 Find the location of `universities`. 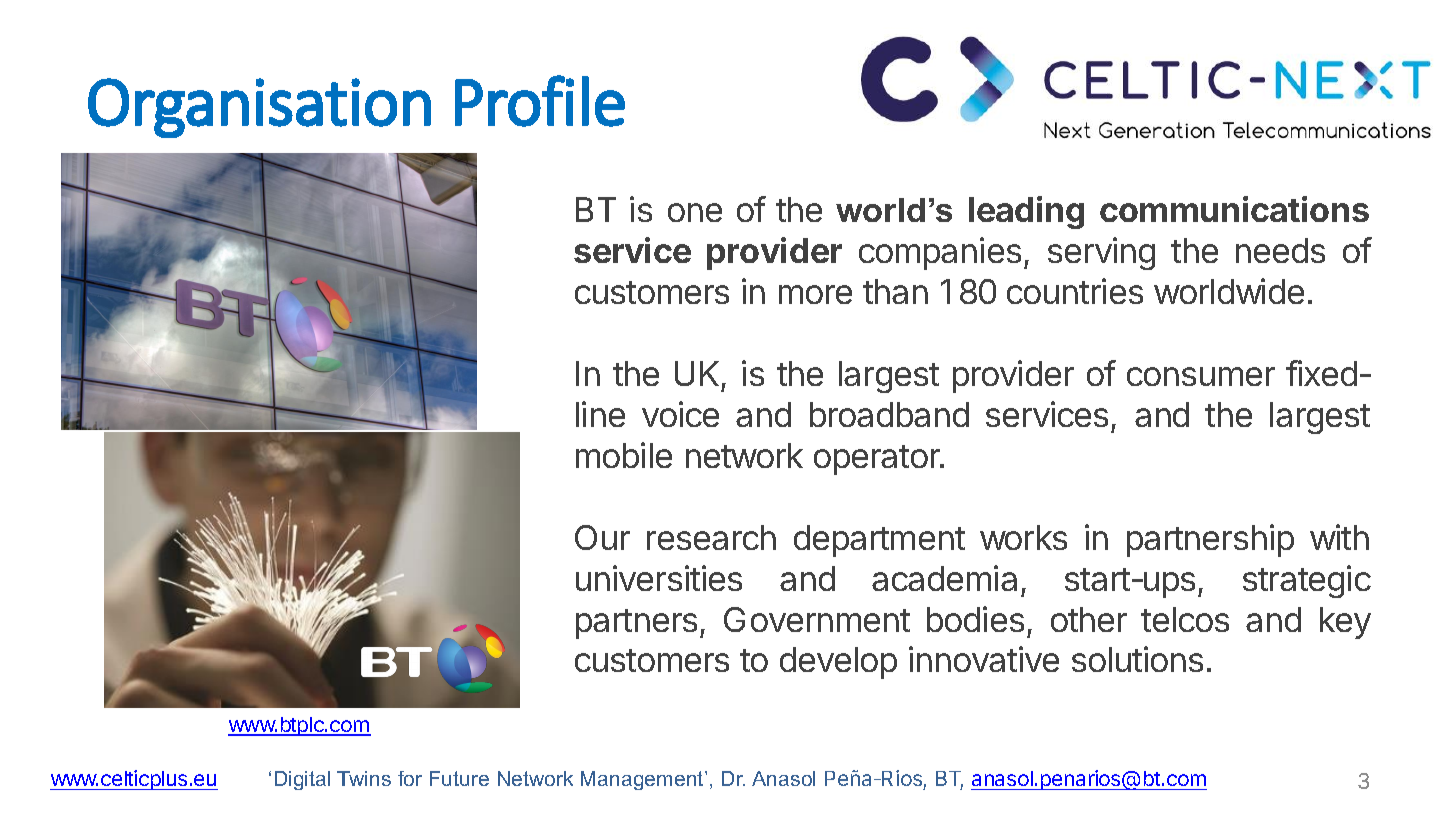

universities is located at coordinates (659, 578).
